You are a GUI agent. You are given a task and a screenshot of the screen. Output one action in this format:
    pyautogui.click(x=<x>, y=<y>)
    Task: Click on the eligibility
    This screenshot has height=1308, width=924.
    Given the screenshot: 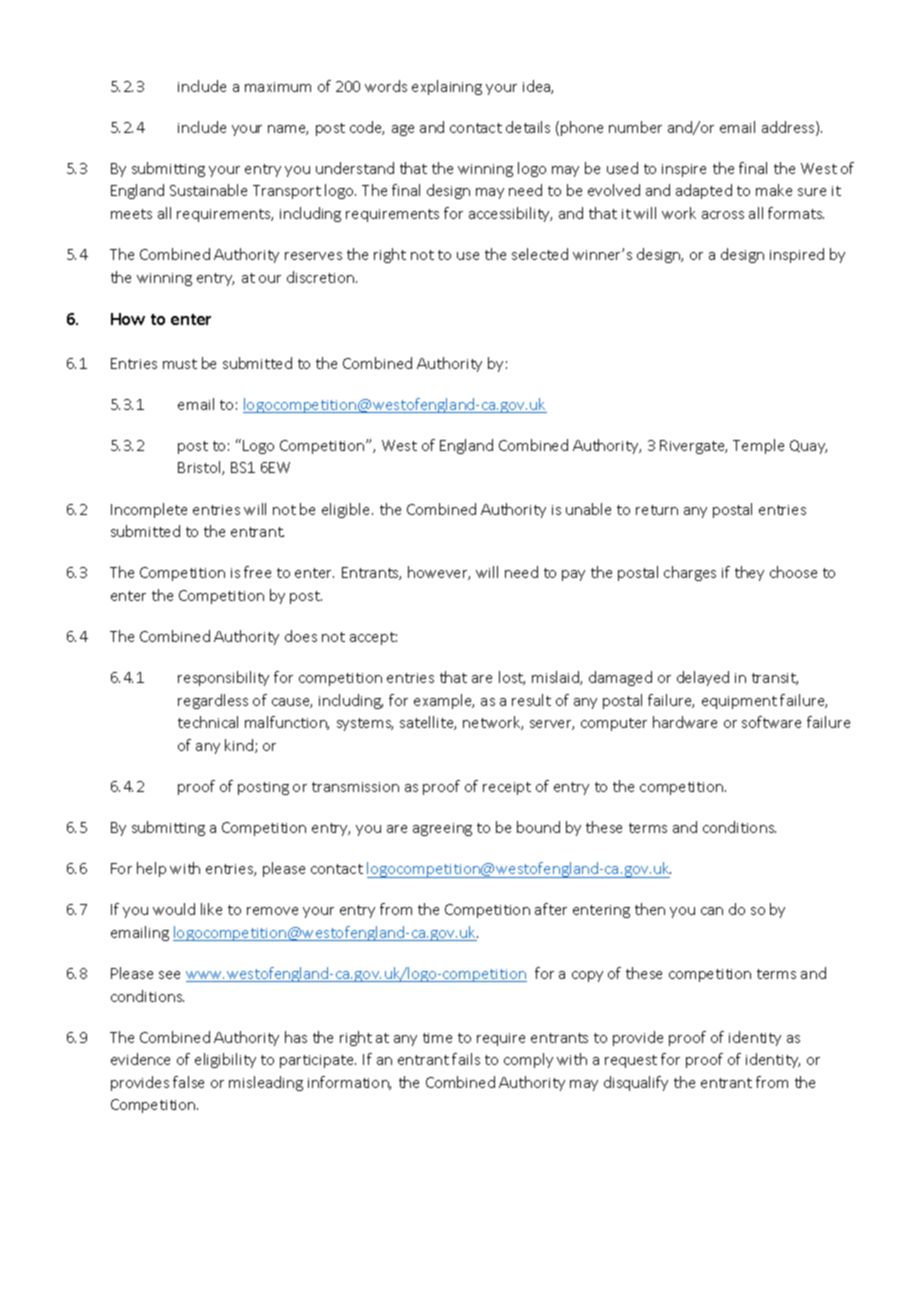 What is the action you would take?
    pyautogui.click(x=225, y=1060)
